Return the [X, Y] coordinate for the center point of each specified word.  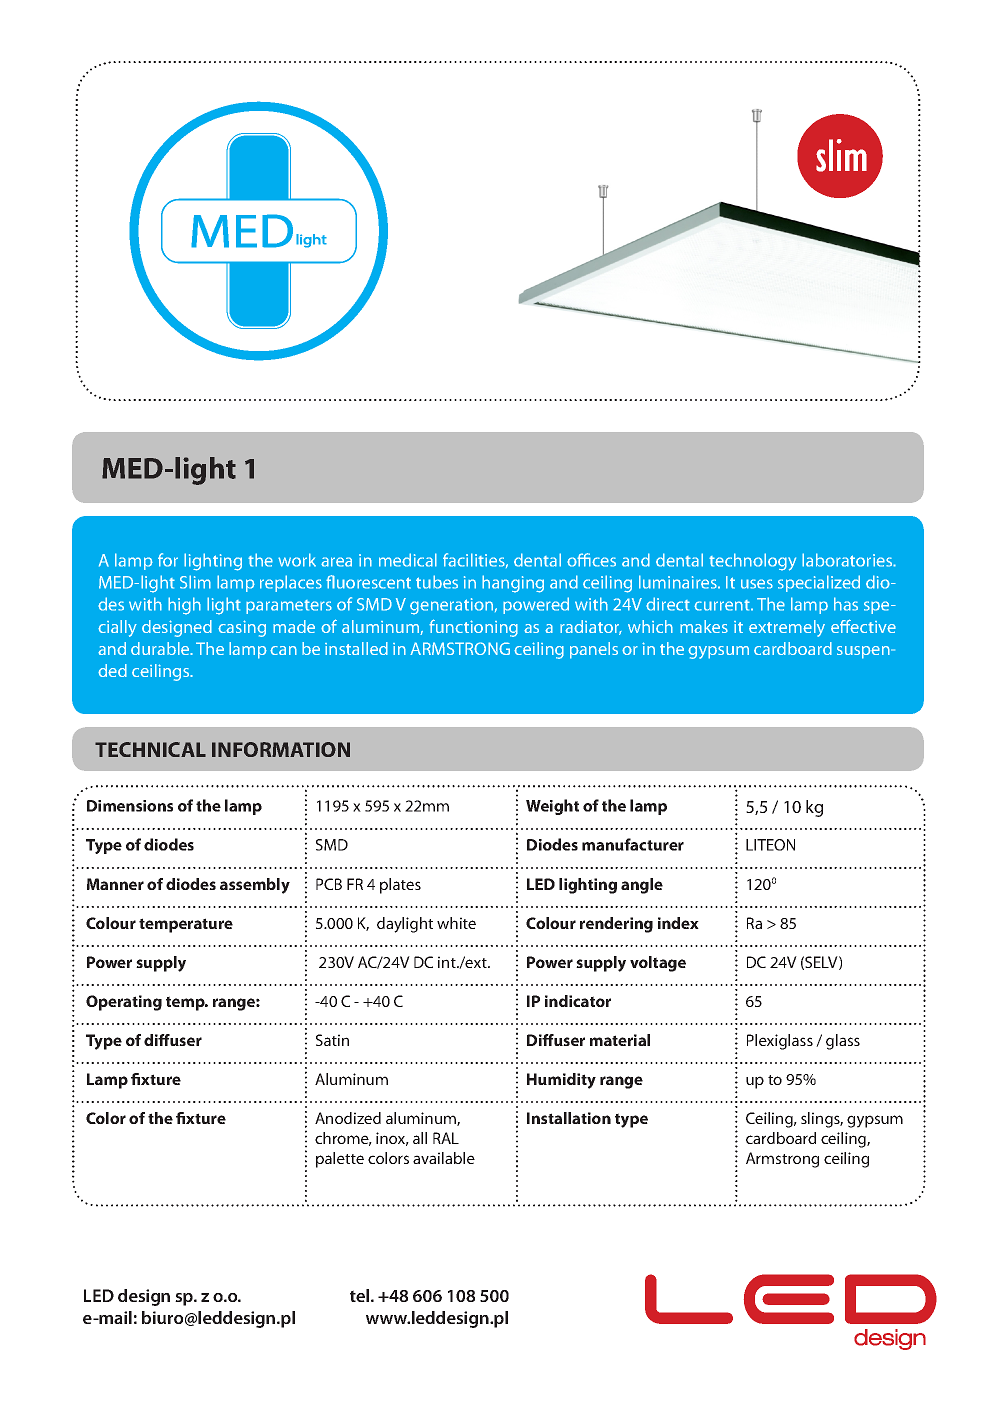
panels [594, 650]
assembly [255, 886]
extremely [787, 628]
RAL [446, 1138]
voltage [658, 964]
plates [400, 886]
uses [757, 584]
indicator [578, 1001]
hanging [513, 584]
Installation [569, 1118]
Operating [124, 1003]
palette [340, 1160]
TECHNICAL [150, 749]
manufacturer [633, 844]
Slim [195, 582]
